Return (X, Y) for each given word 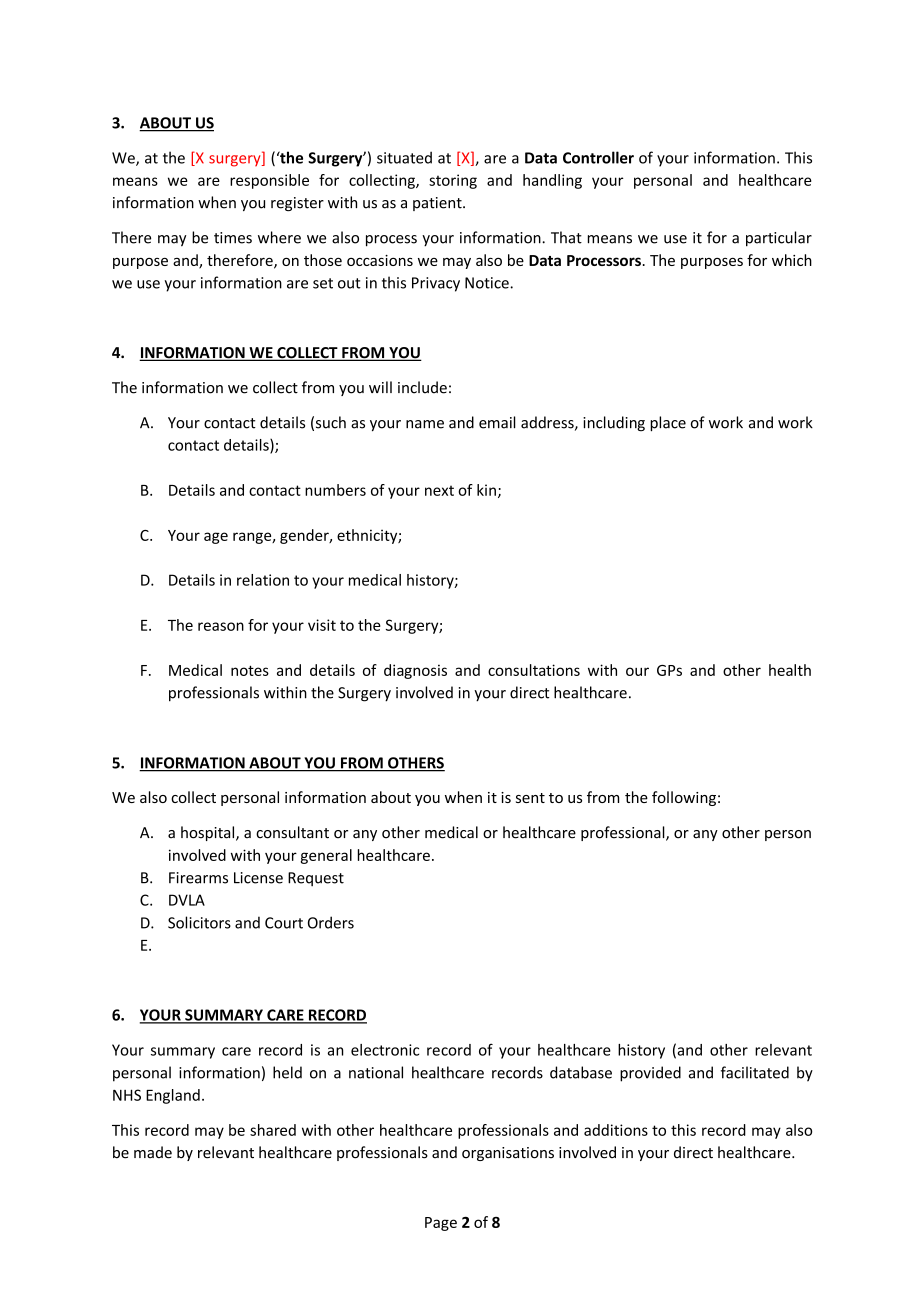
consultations (534, 670)
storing (453, 181)
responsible (269, 181)
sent (530, 798)
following (684, 798)
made (153, 1152)
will (380, 387)
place (668, 424)
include (422, 387)
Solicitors (199, 922)
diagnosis (415, 671)
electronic (385, 1050)
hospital (209, 833)
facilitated (755, 1072)
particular (779, 239)
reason (221, 626)
